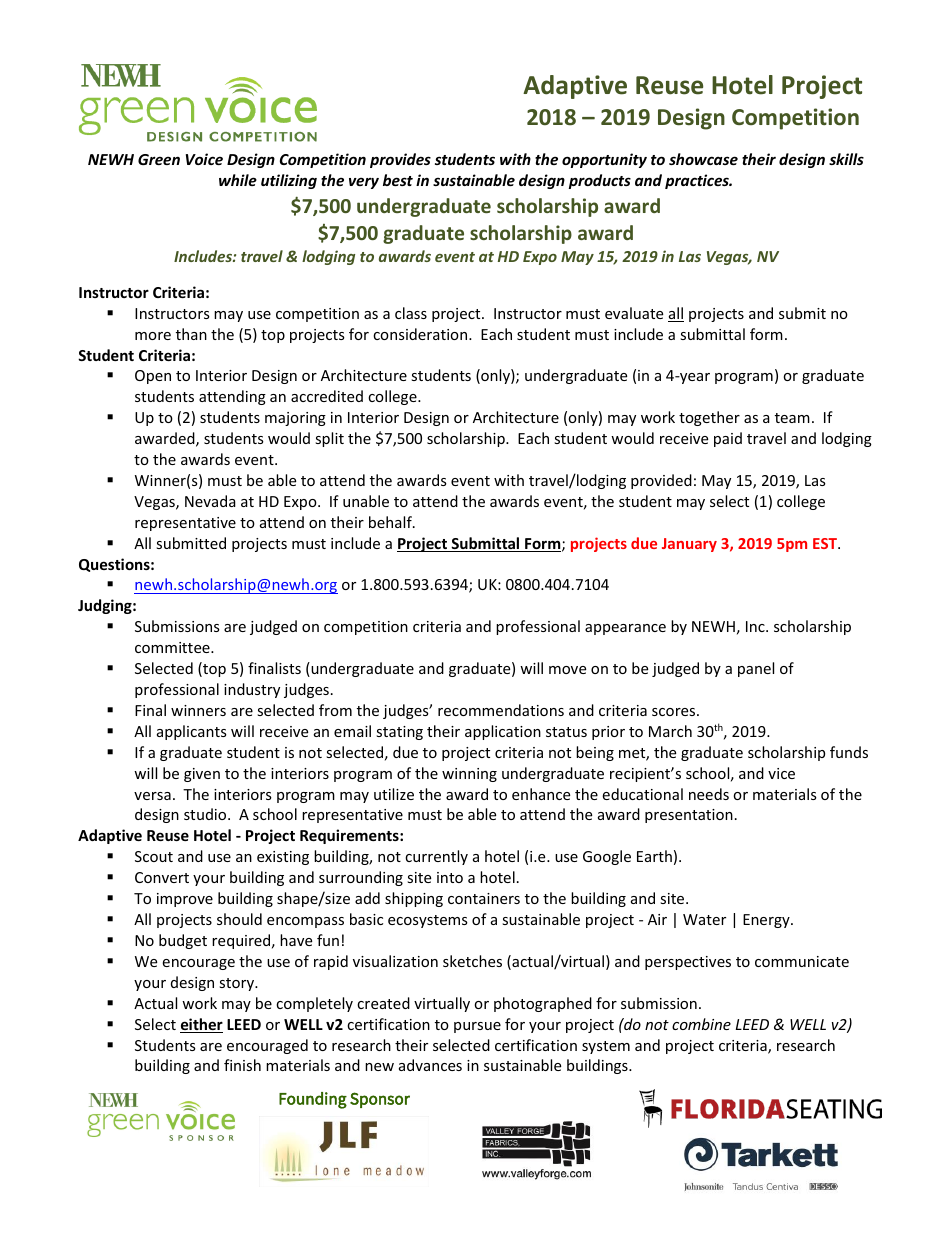  What do you see at coordinates (242, 1065) in the document?
I see `finish` at bounding box center [242, 1065].
